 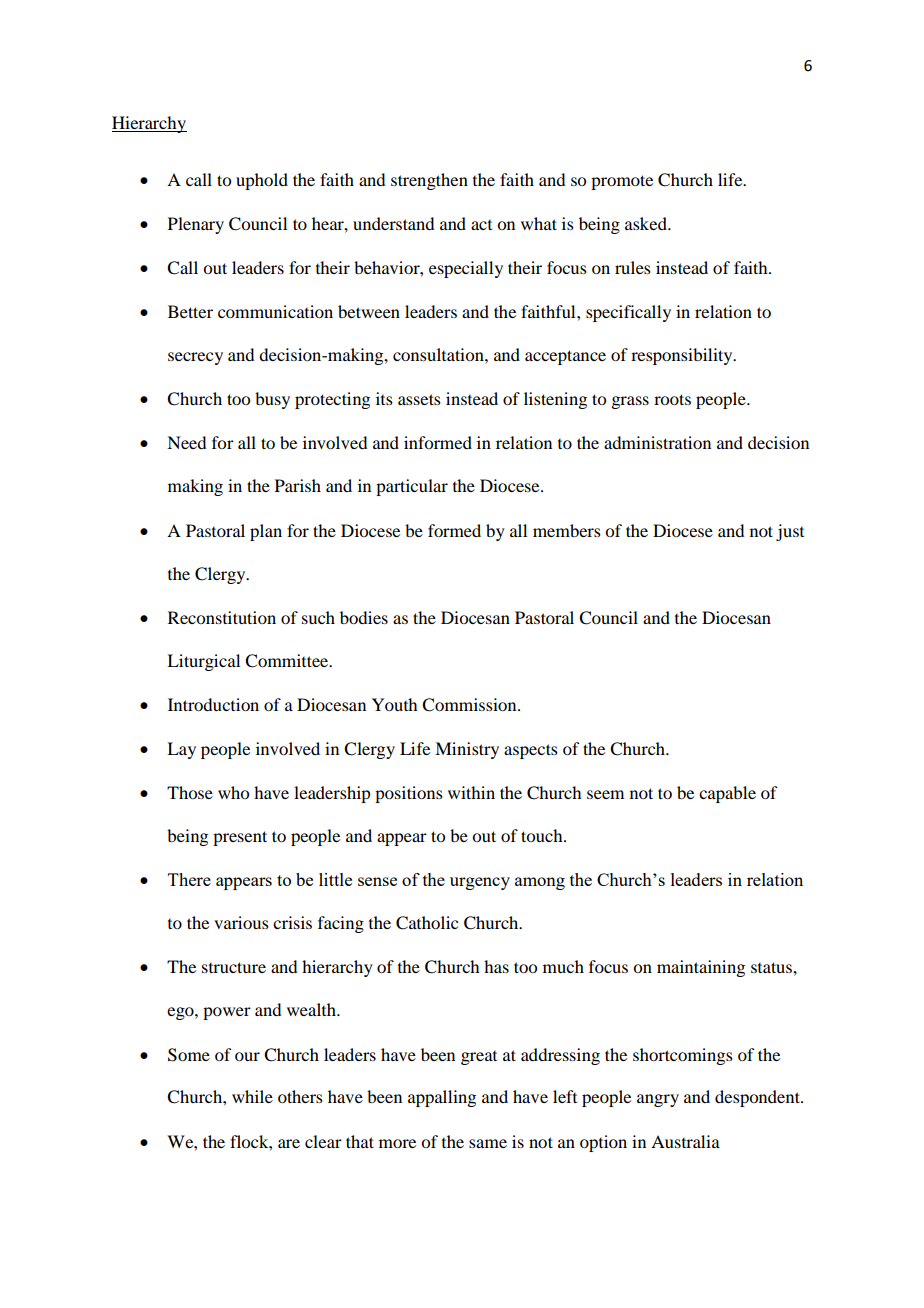 What do you see at coordinates (252, 1096) in the screenshot?
I see `while` at bounding box center [252, 1096].
